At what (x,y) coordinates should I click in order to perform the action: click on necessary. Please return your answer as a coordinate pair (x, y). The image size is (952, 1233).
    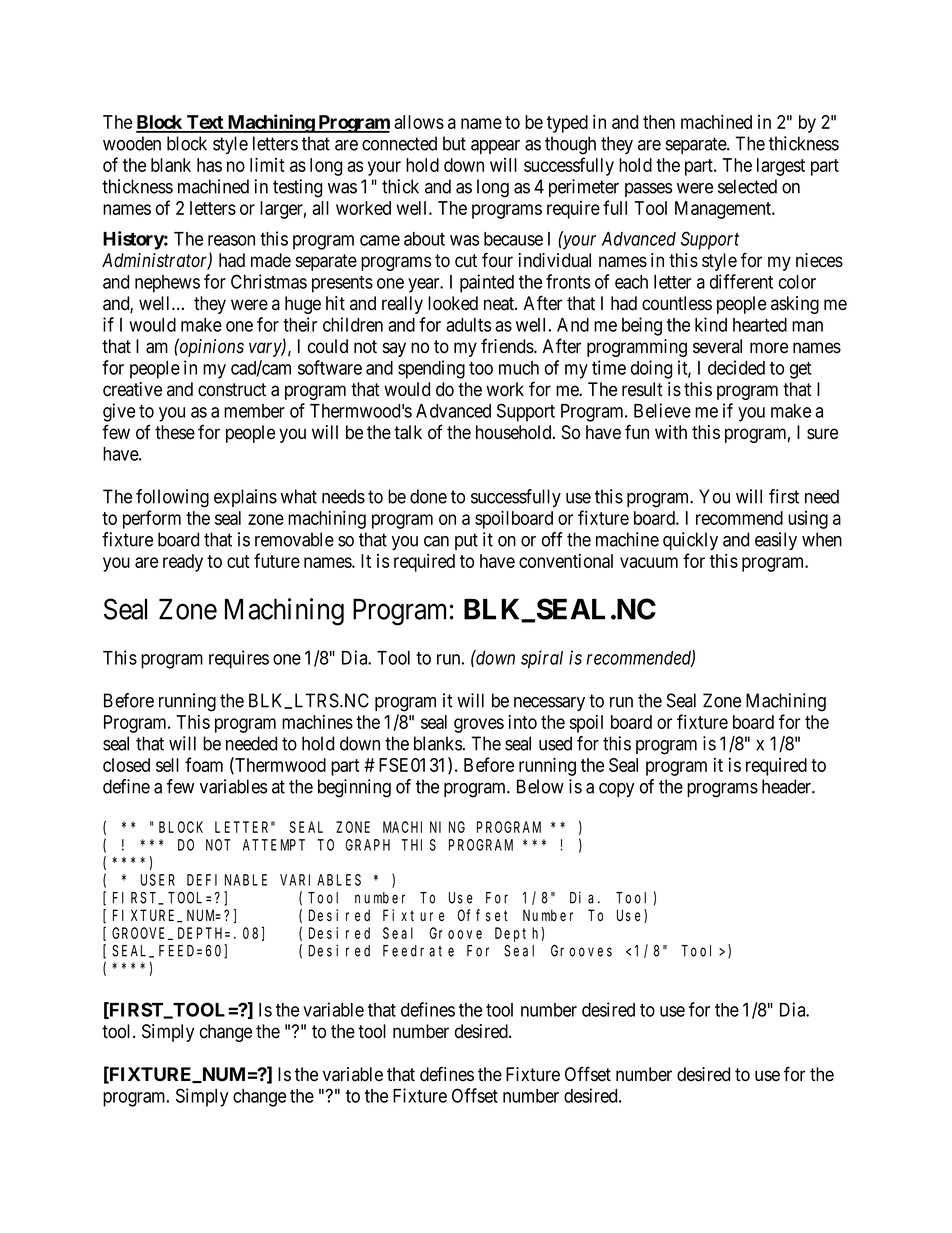
    Looking at the image, I should click on (549, 704).
